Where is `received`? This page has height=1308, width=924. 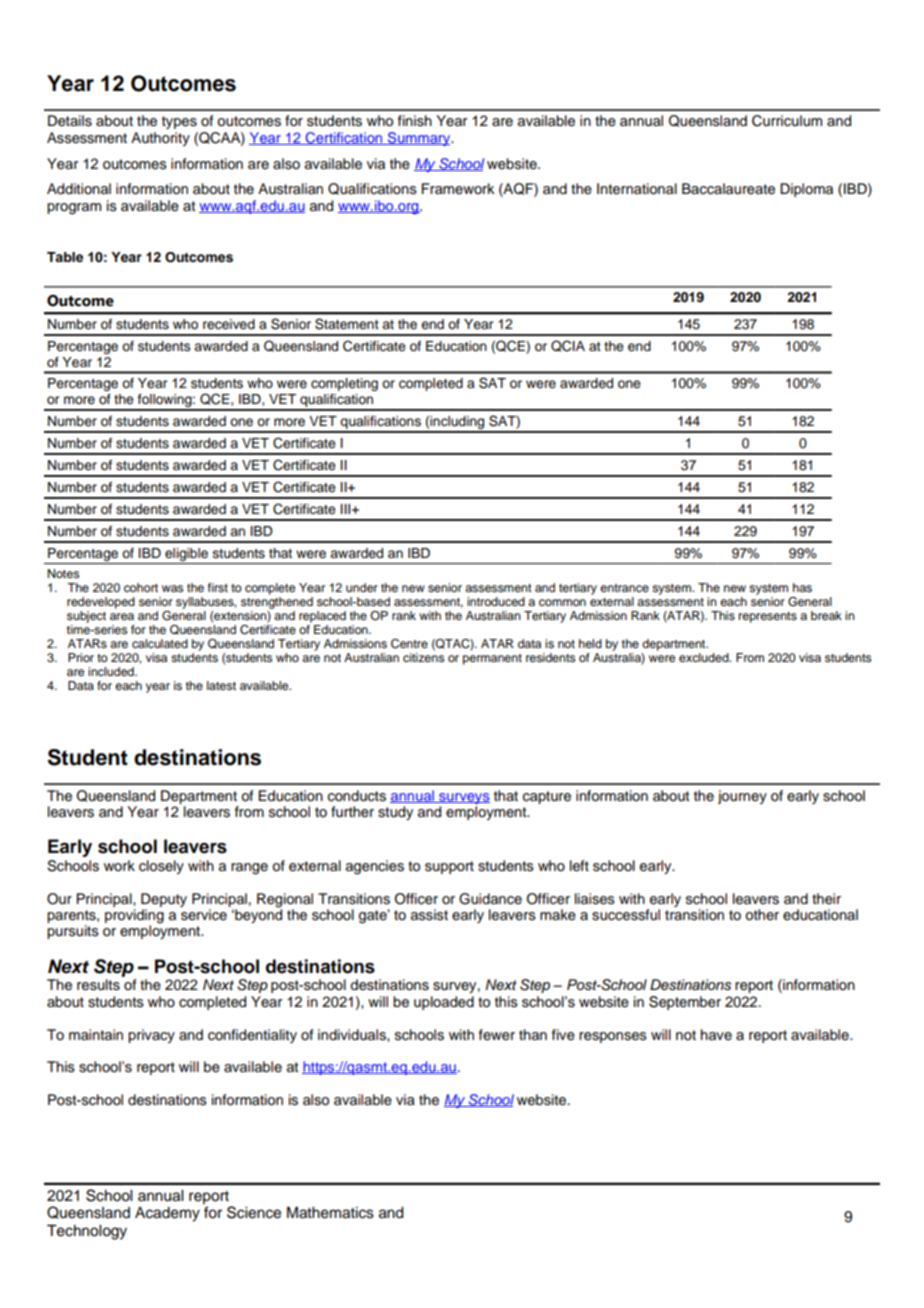
received is located at coordinates (229, 324).
